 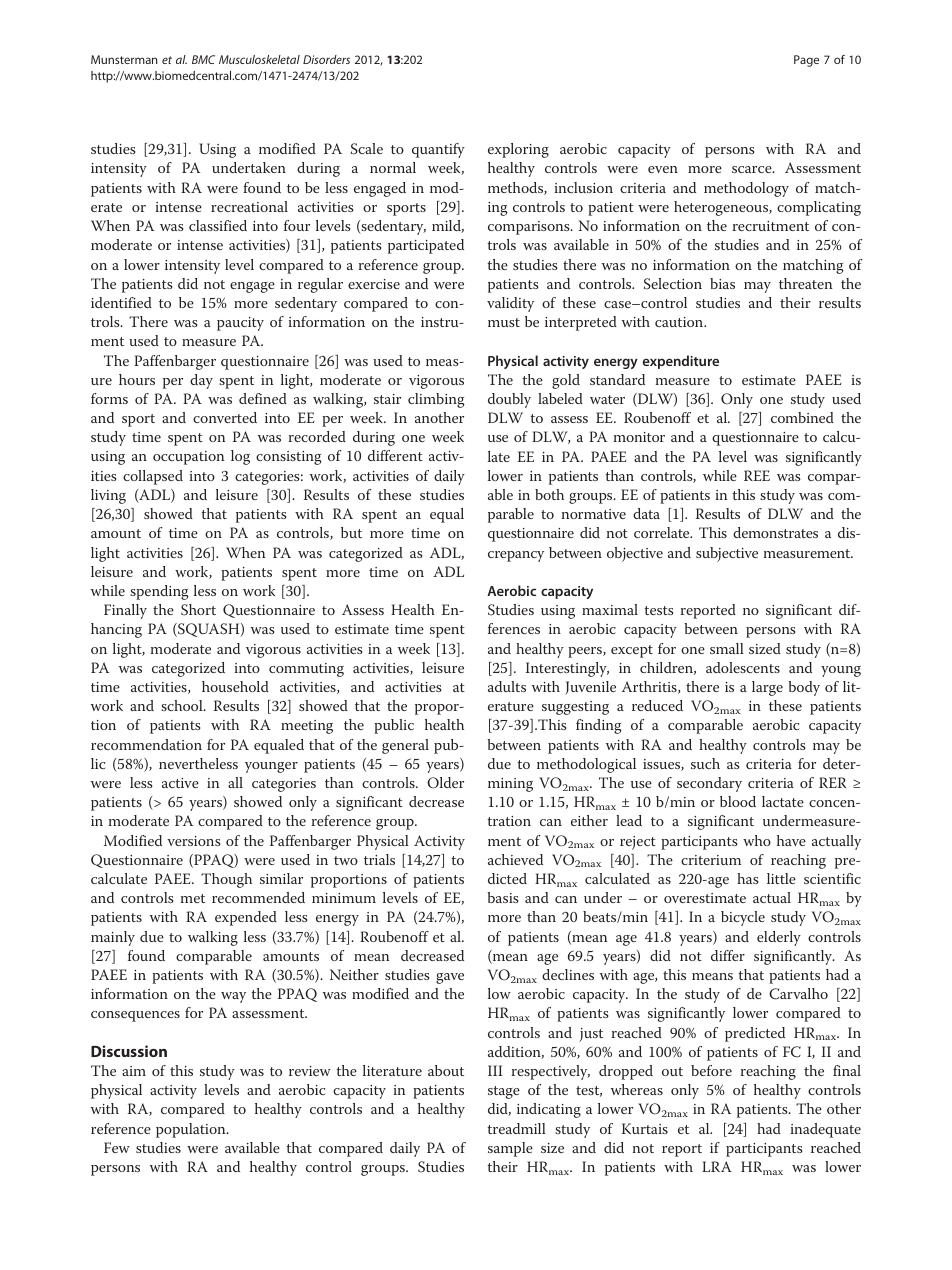 What do you see at coordinates (438, 150) in the image?
I see `quantify` at bounding box center [438, 150].
